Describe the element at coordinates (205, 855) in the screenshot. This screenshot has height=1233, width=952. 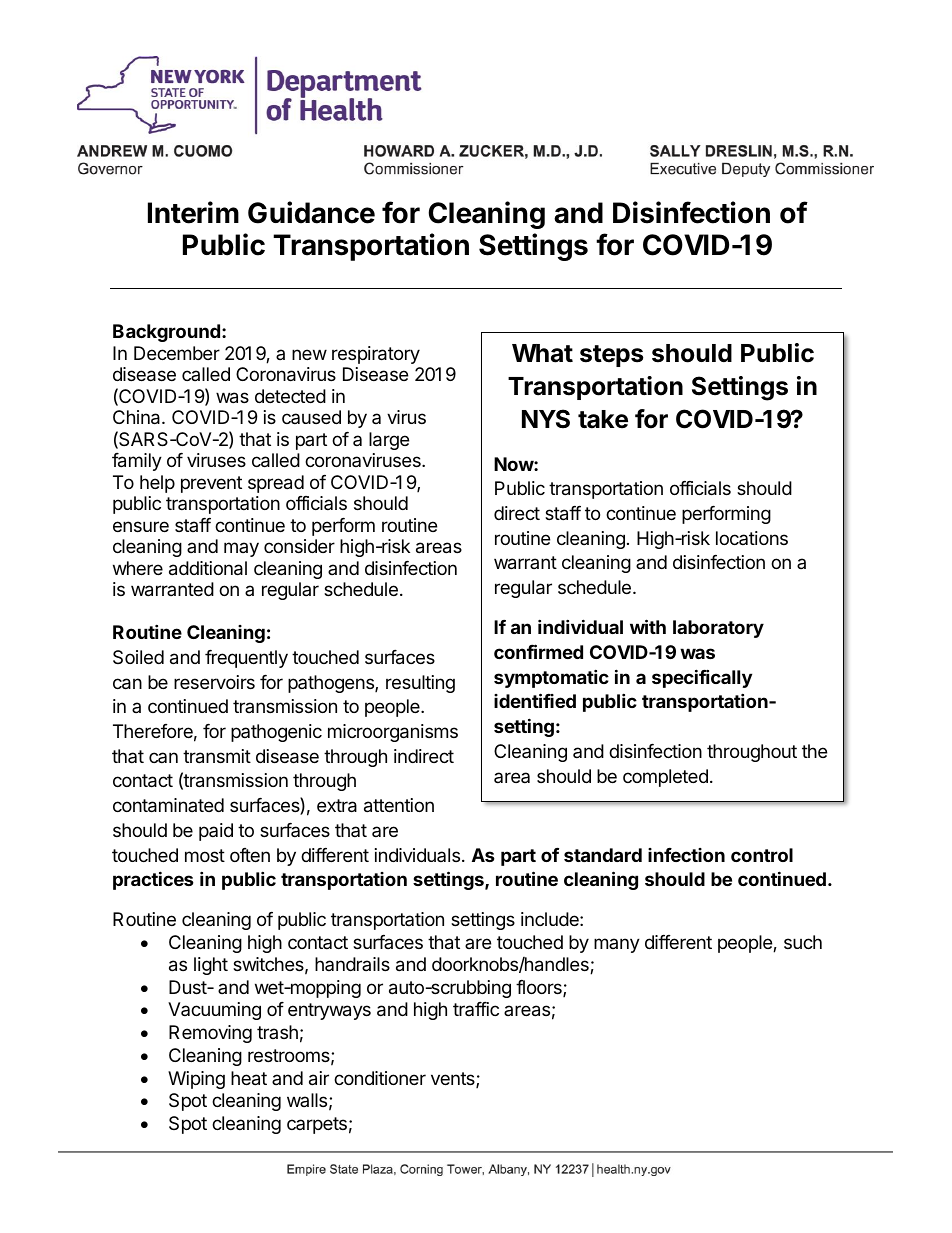
I see `most` at that location.
